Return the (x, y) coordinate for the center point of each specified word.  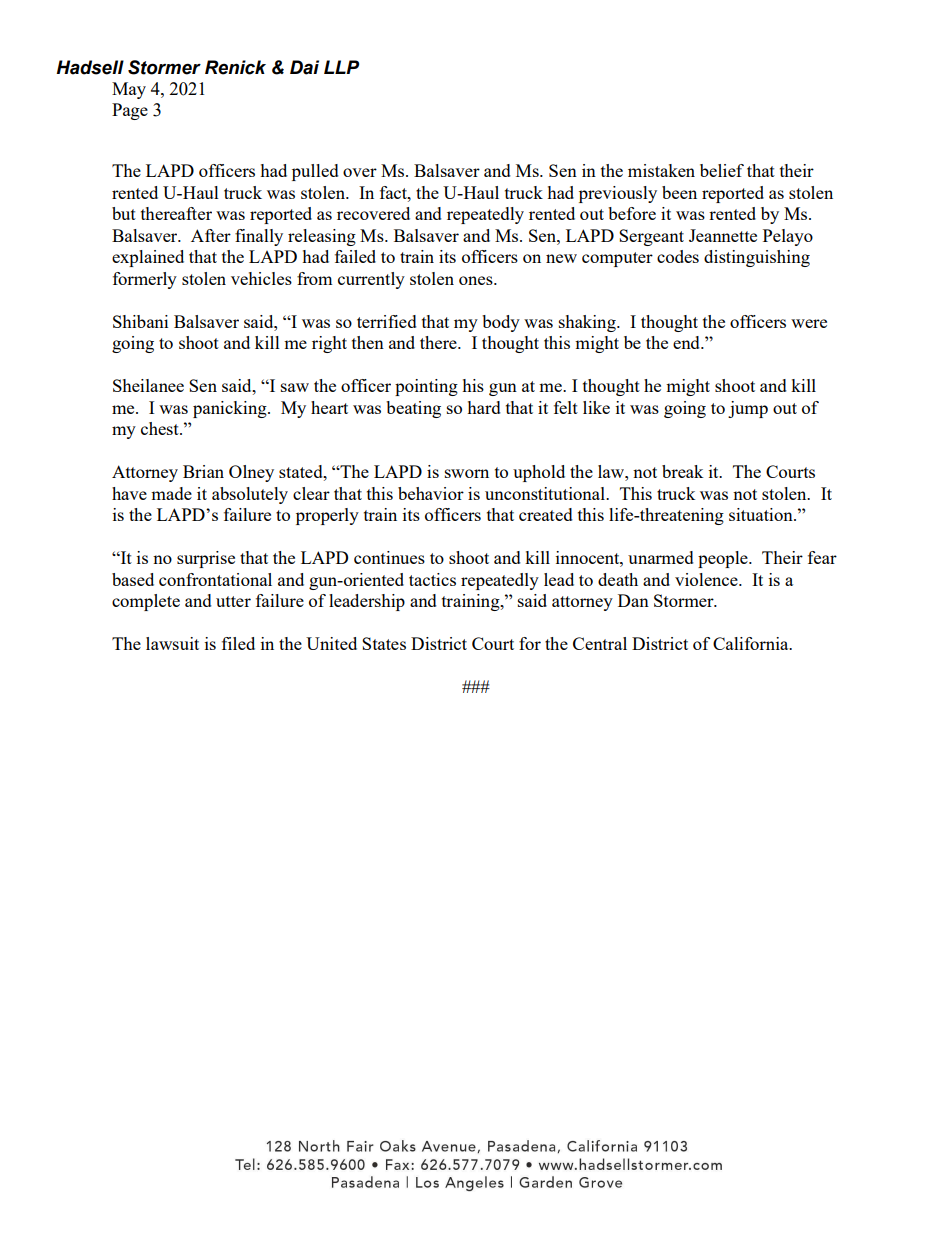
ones (477, 280)
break (682, 471)
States (384, 643)
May (129, 90)
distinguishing (757, 258)
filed (238, 643)
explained (148, 258)
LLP (341, 67)
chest (161, 428)
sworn (467, 473)
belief (722, 170)
